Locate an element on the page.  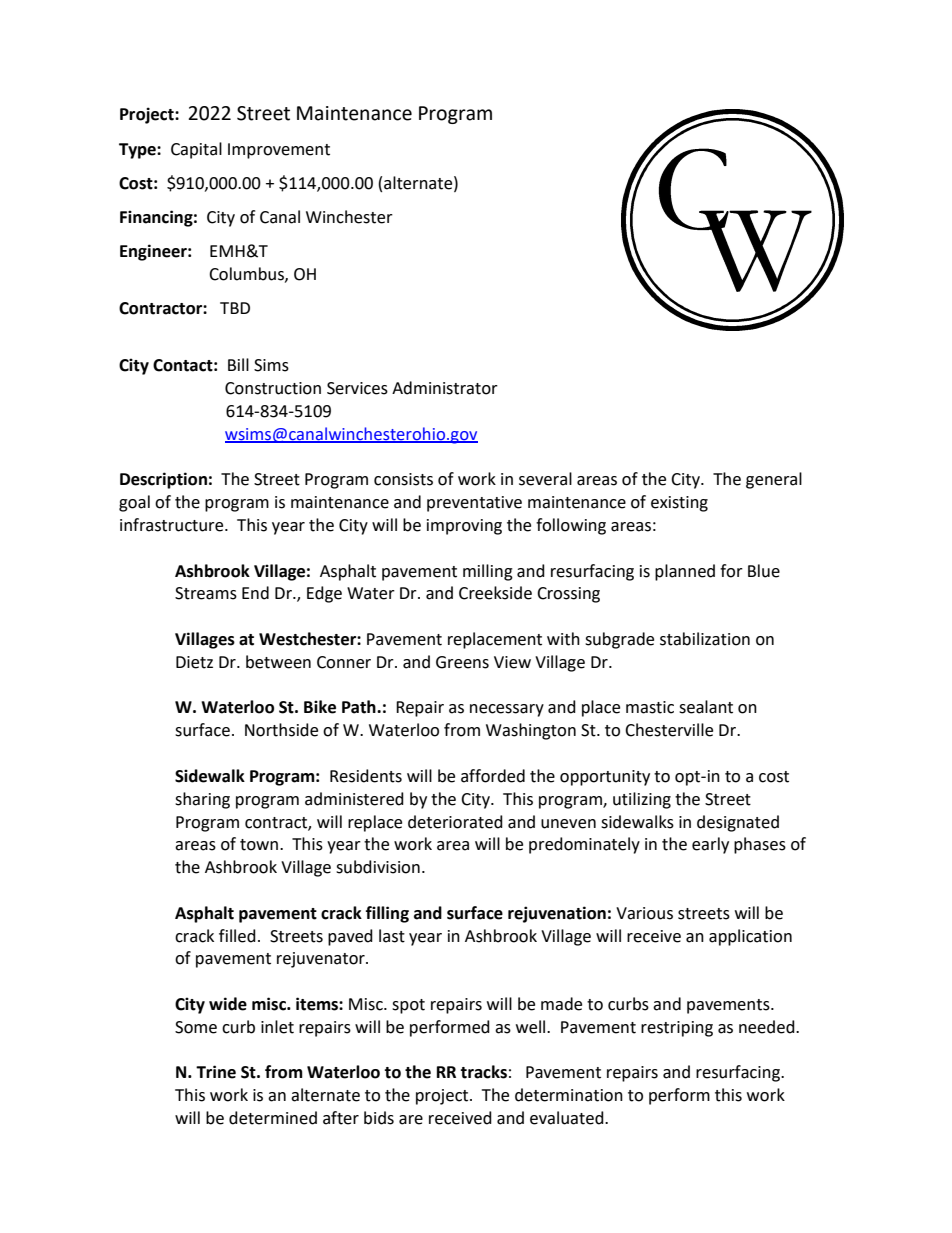
Administrator is located at coordinates (445, 388).
